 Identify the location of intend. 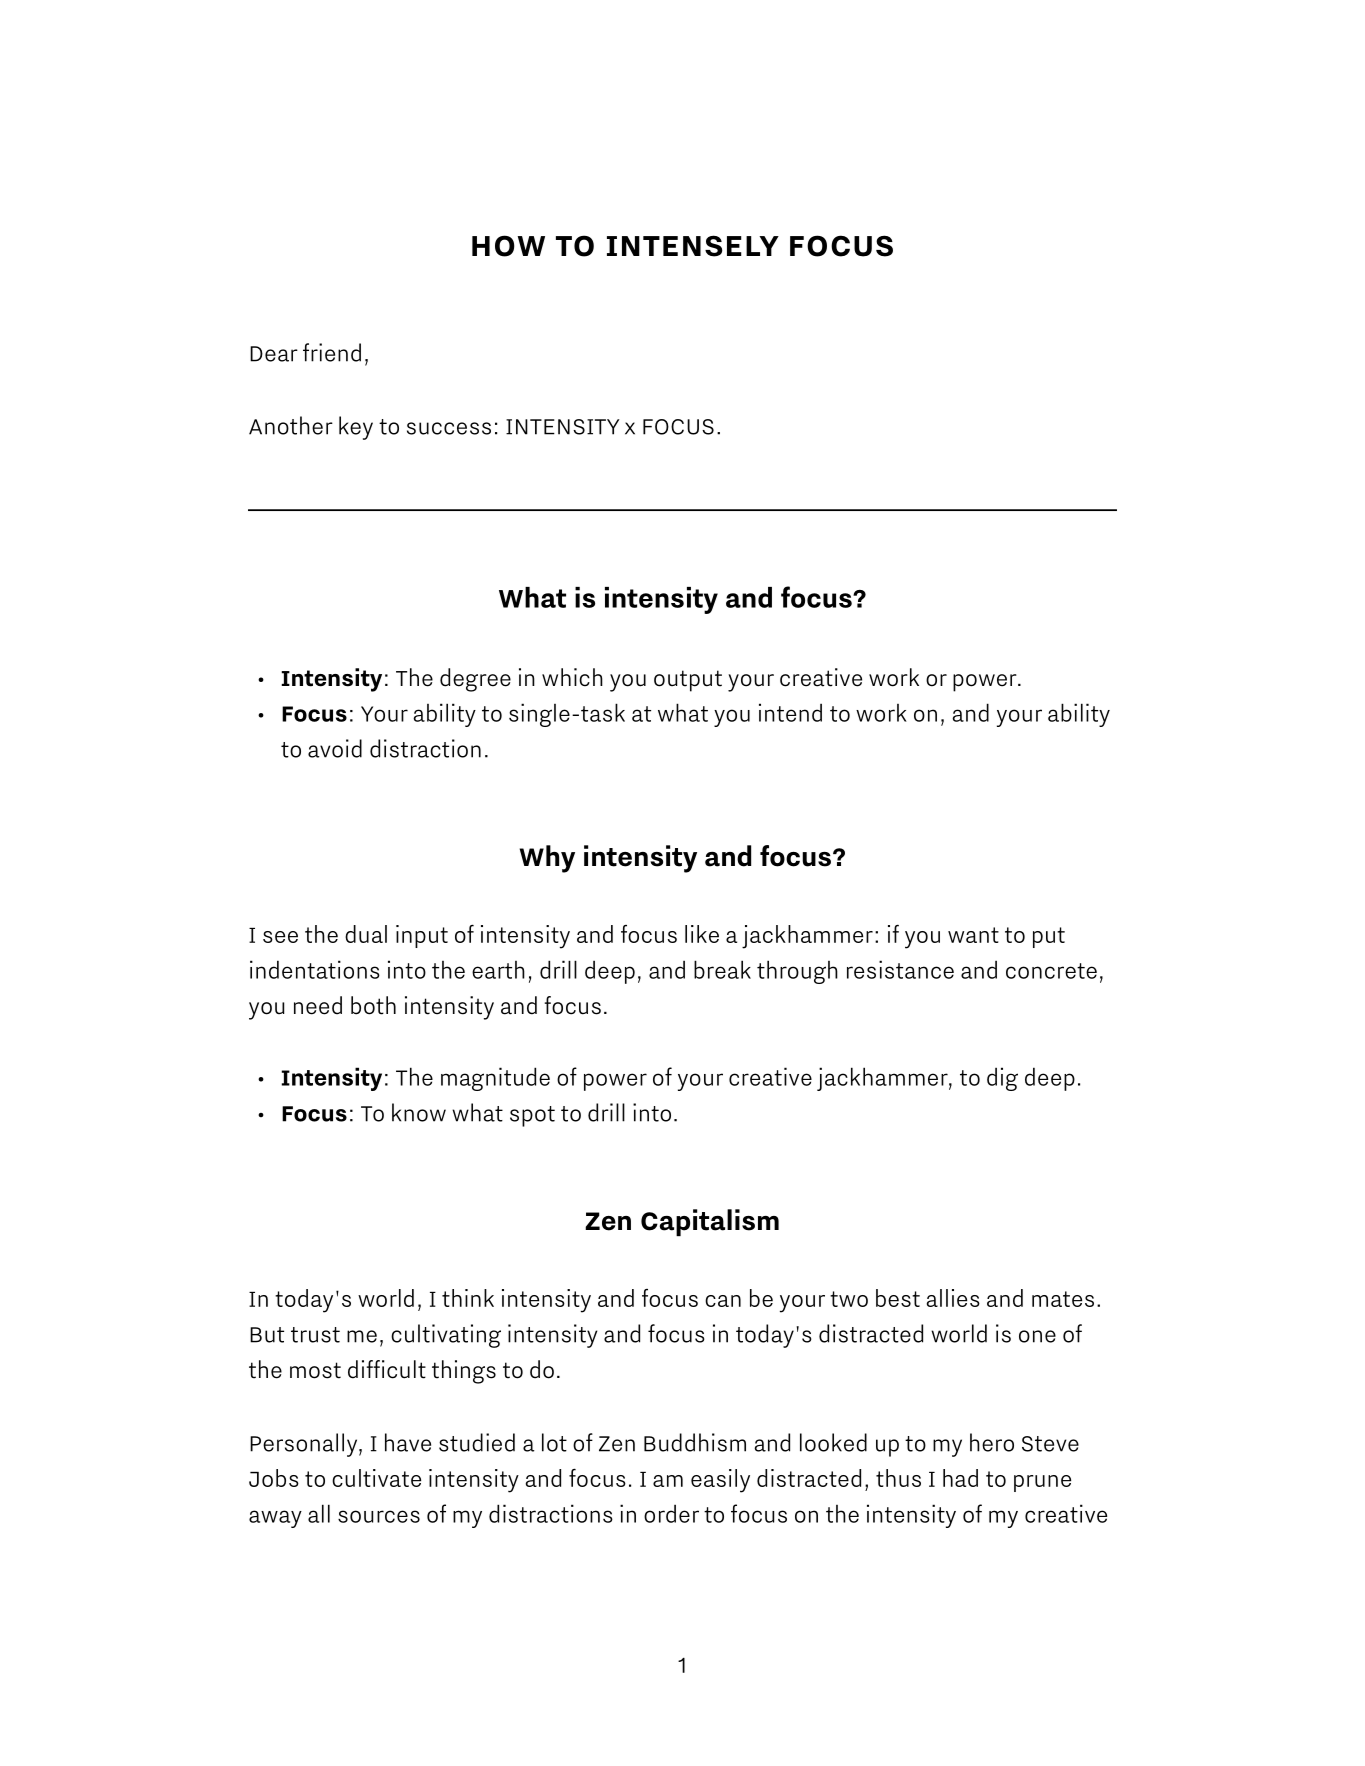
(790, 712).
